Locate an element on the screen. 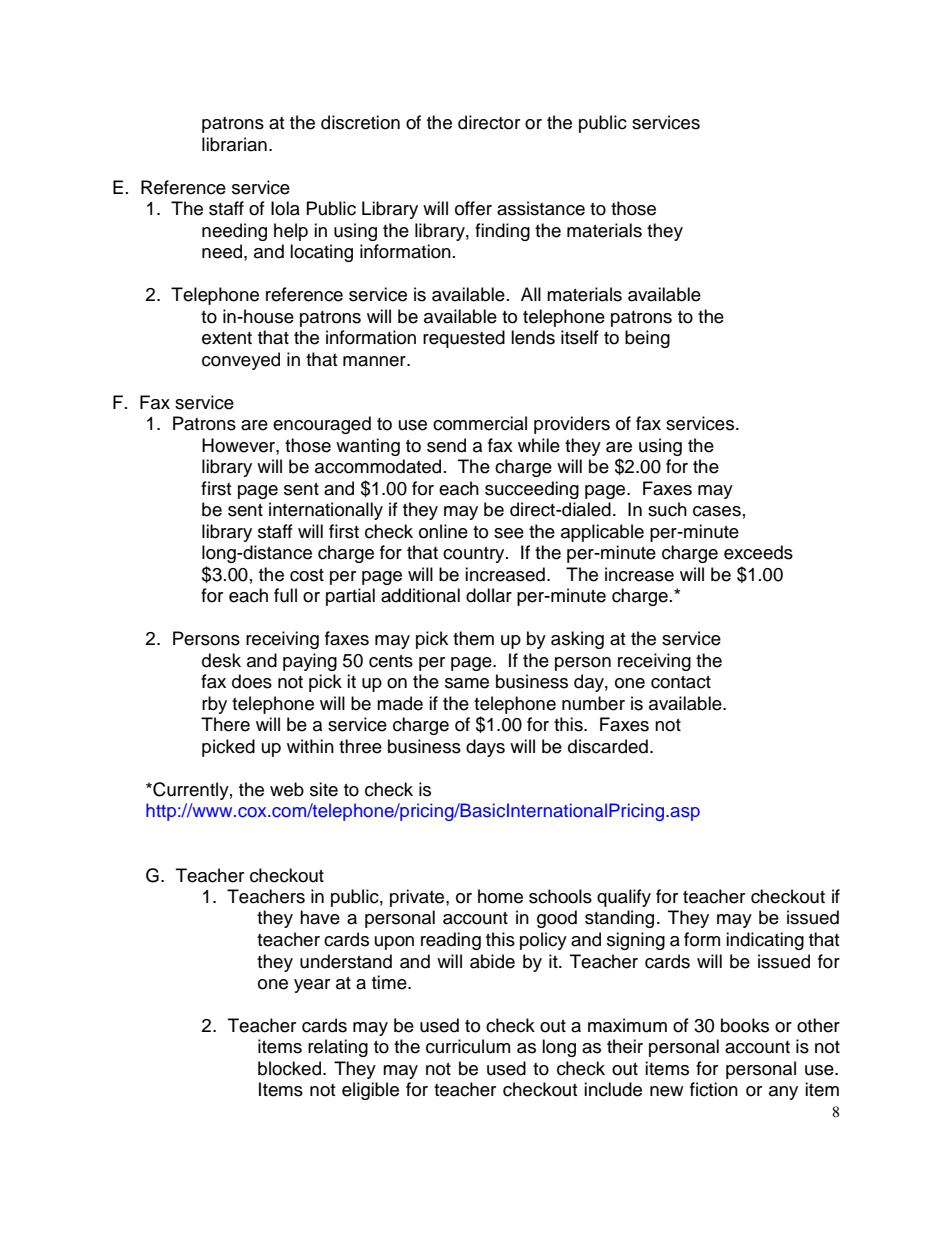  librarian is located at coordinates (234, 144).
